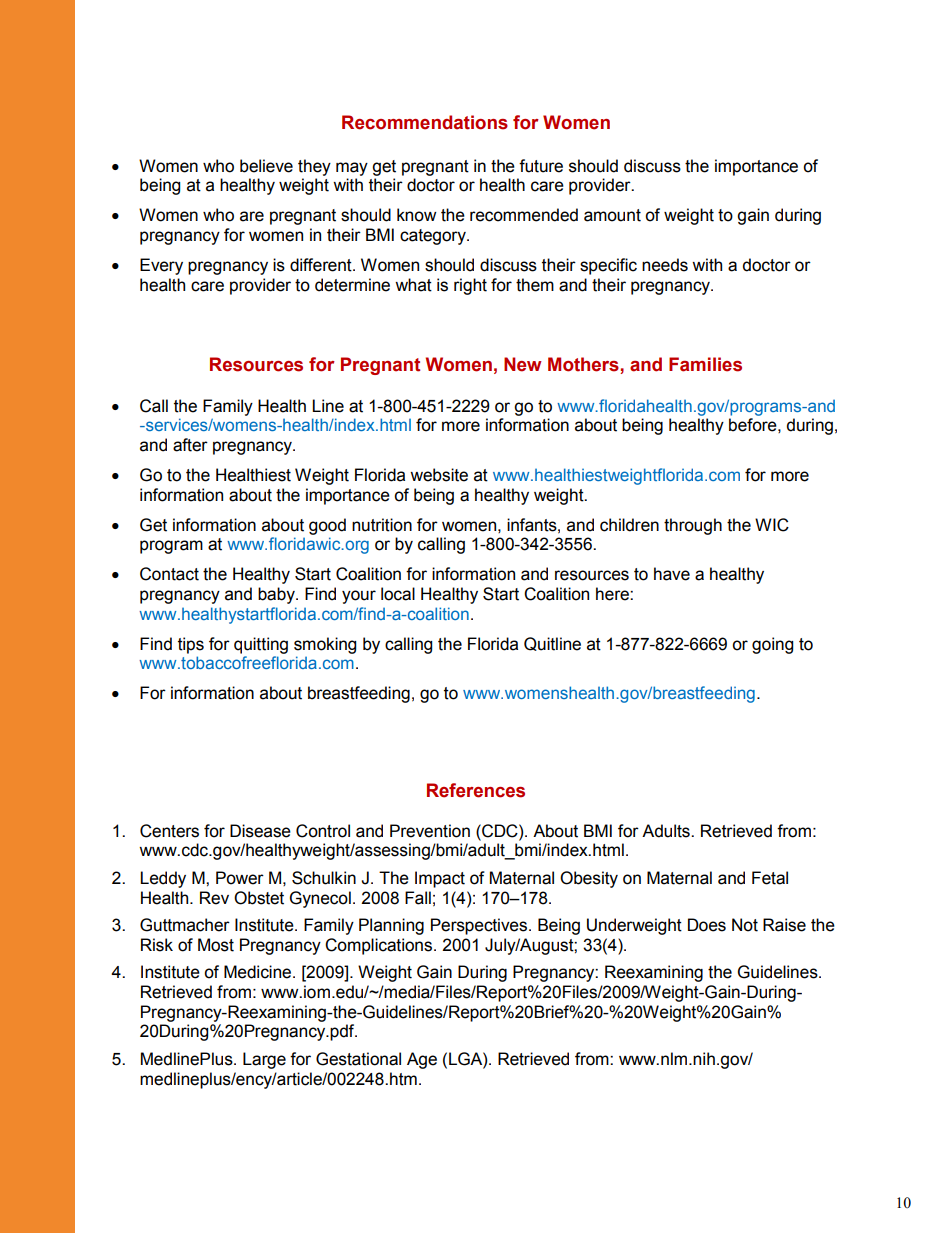 This screenshot has width=952, height=1233. What do you see at coordinates (672, 574) in the screenshot?
I see `have` at bounding box center [672, 574].
